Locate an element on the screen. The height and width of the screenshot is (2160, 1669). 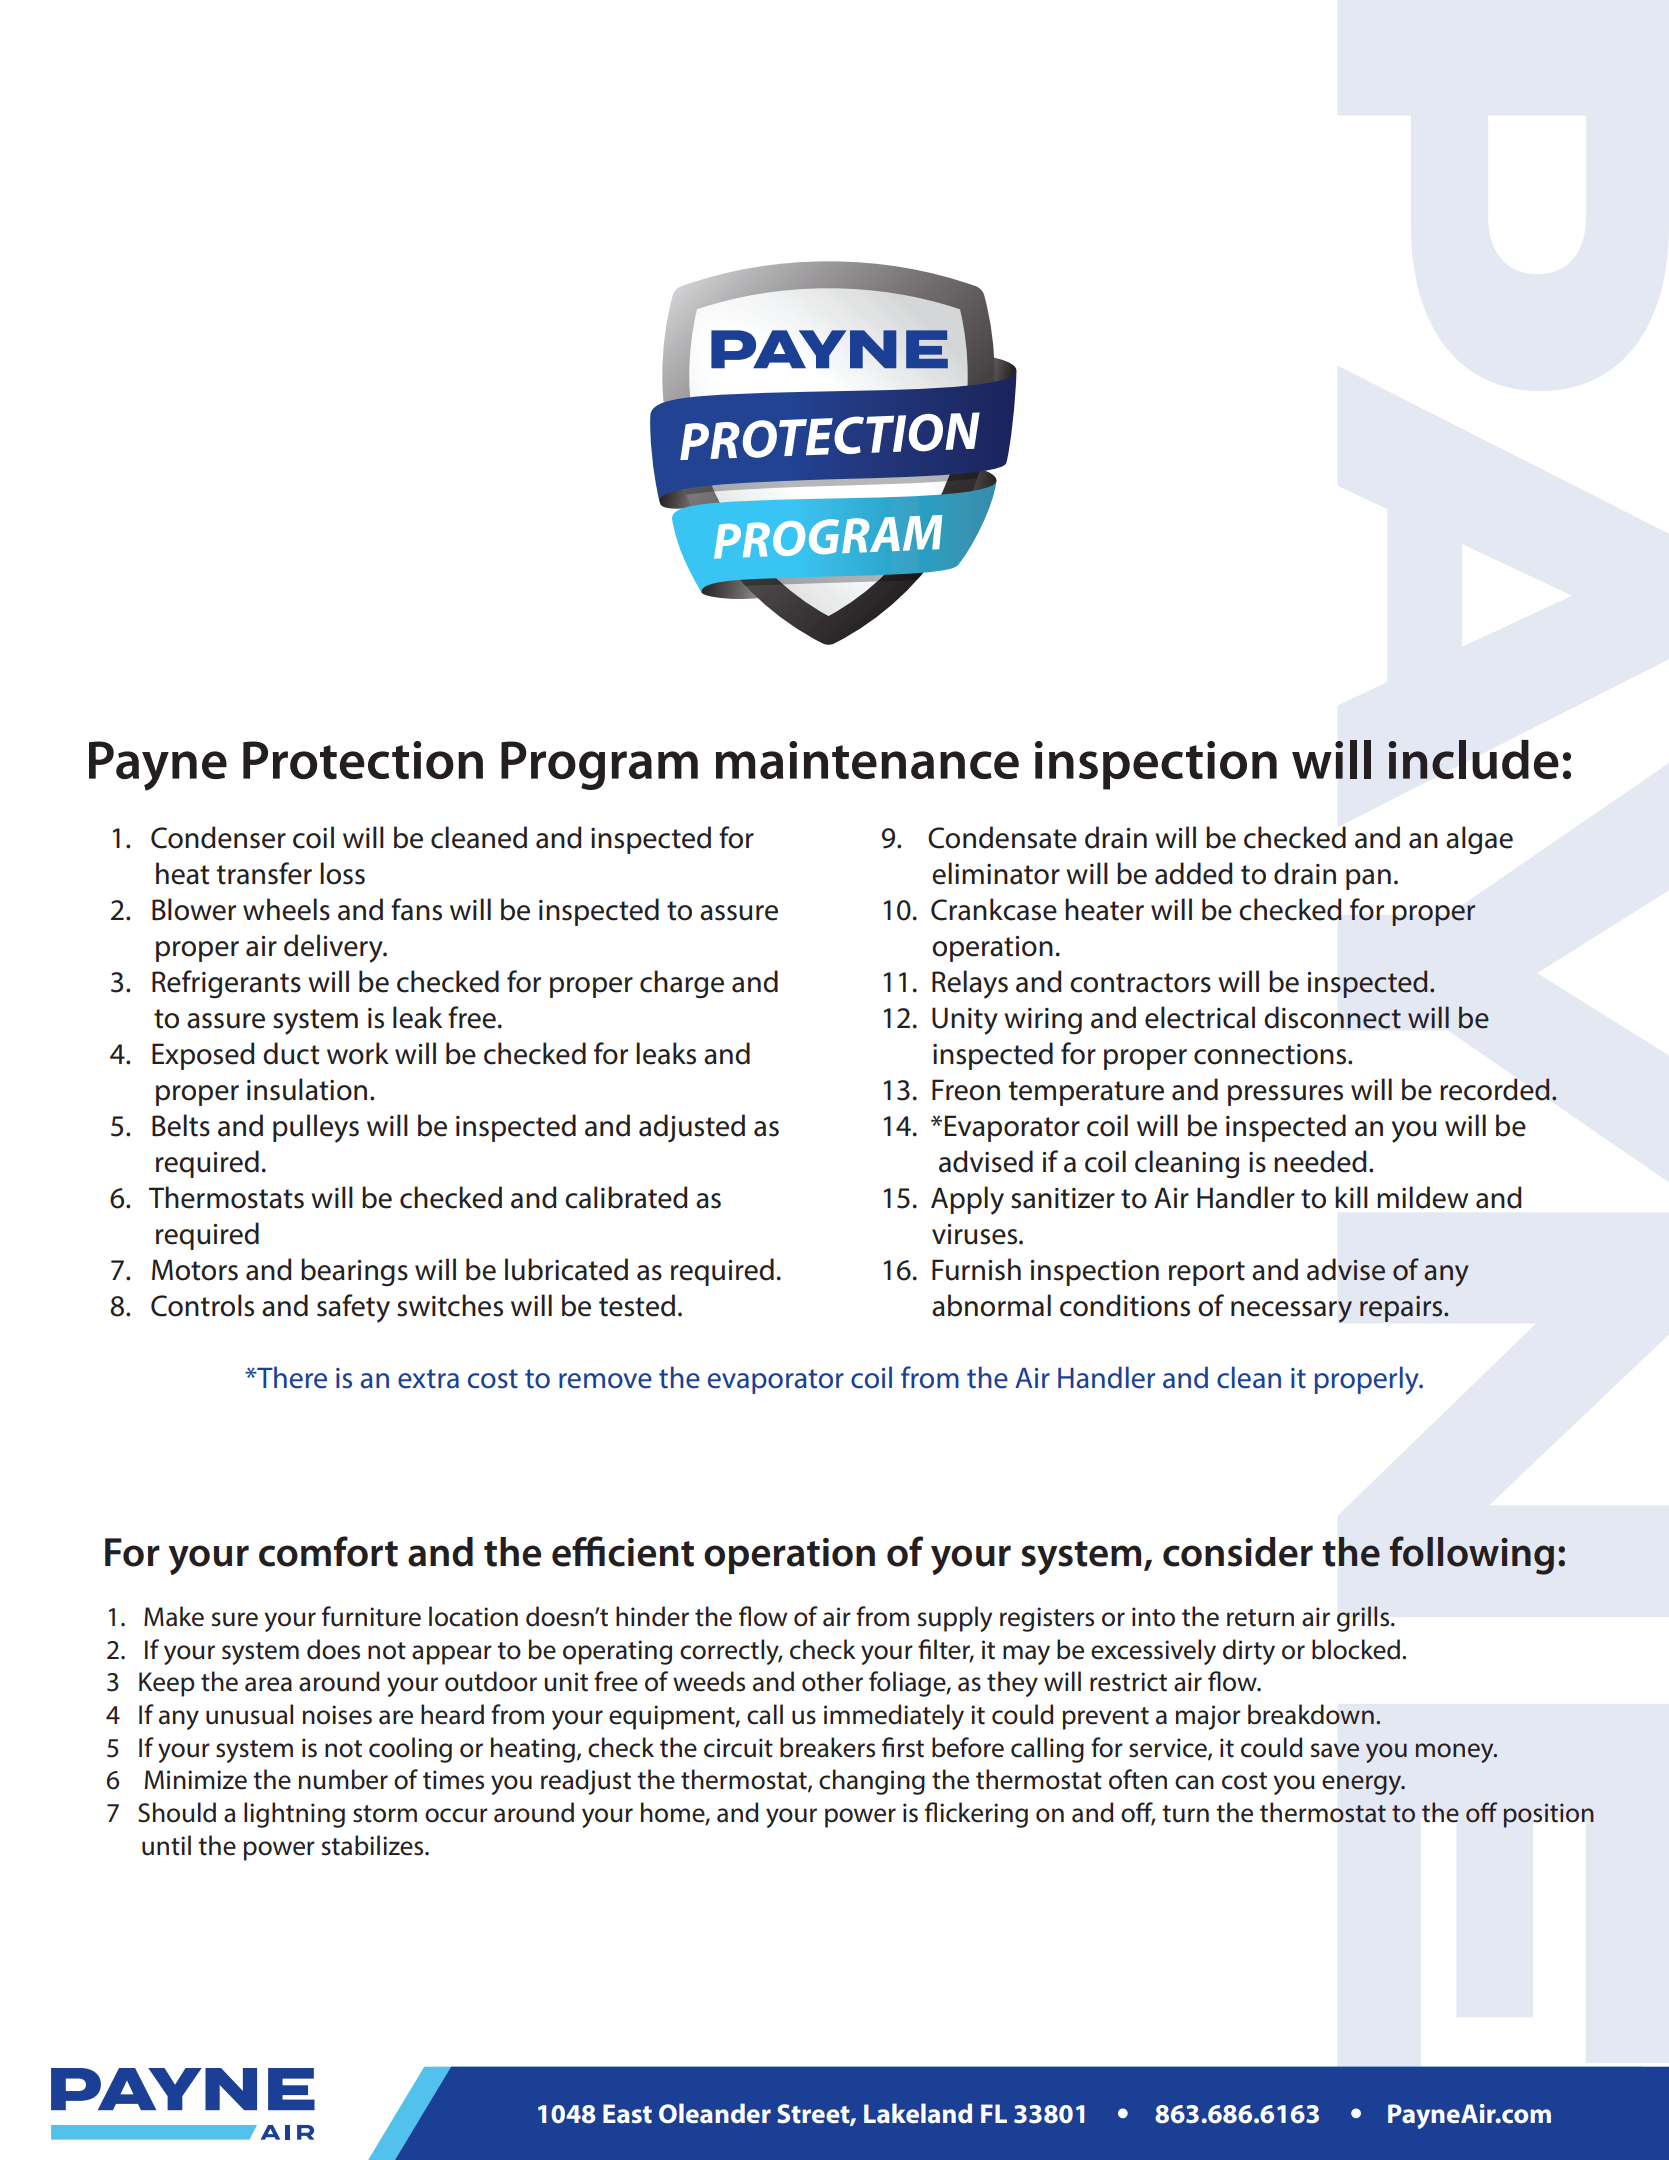
blocked is located at coordinates (1356, 1649).
